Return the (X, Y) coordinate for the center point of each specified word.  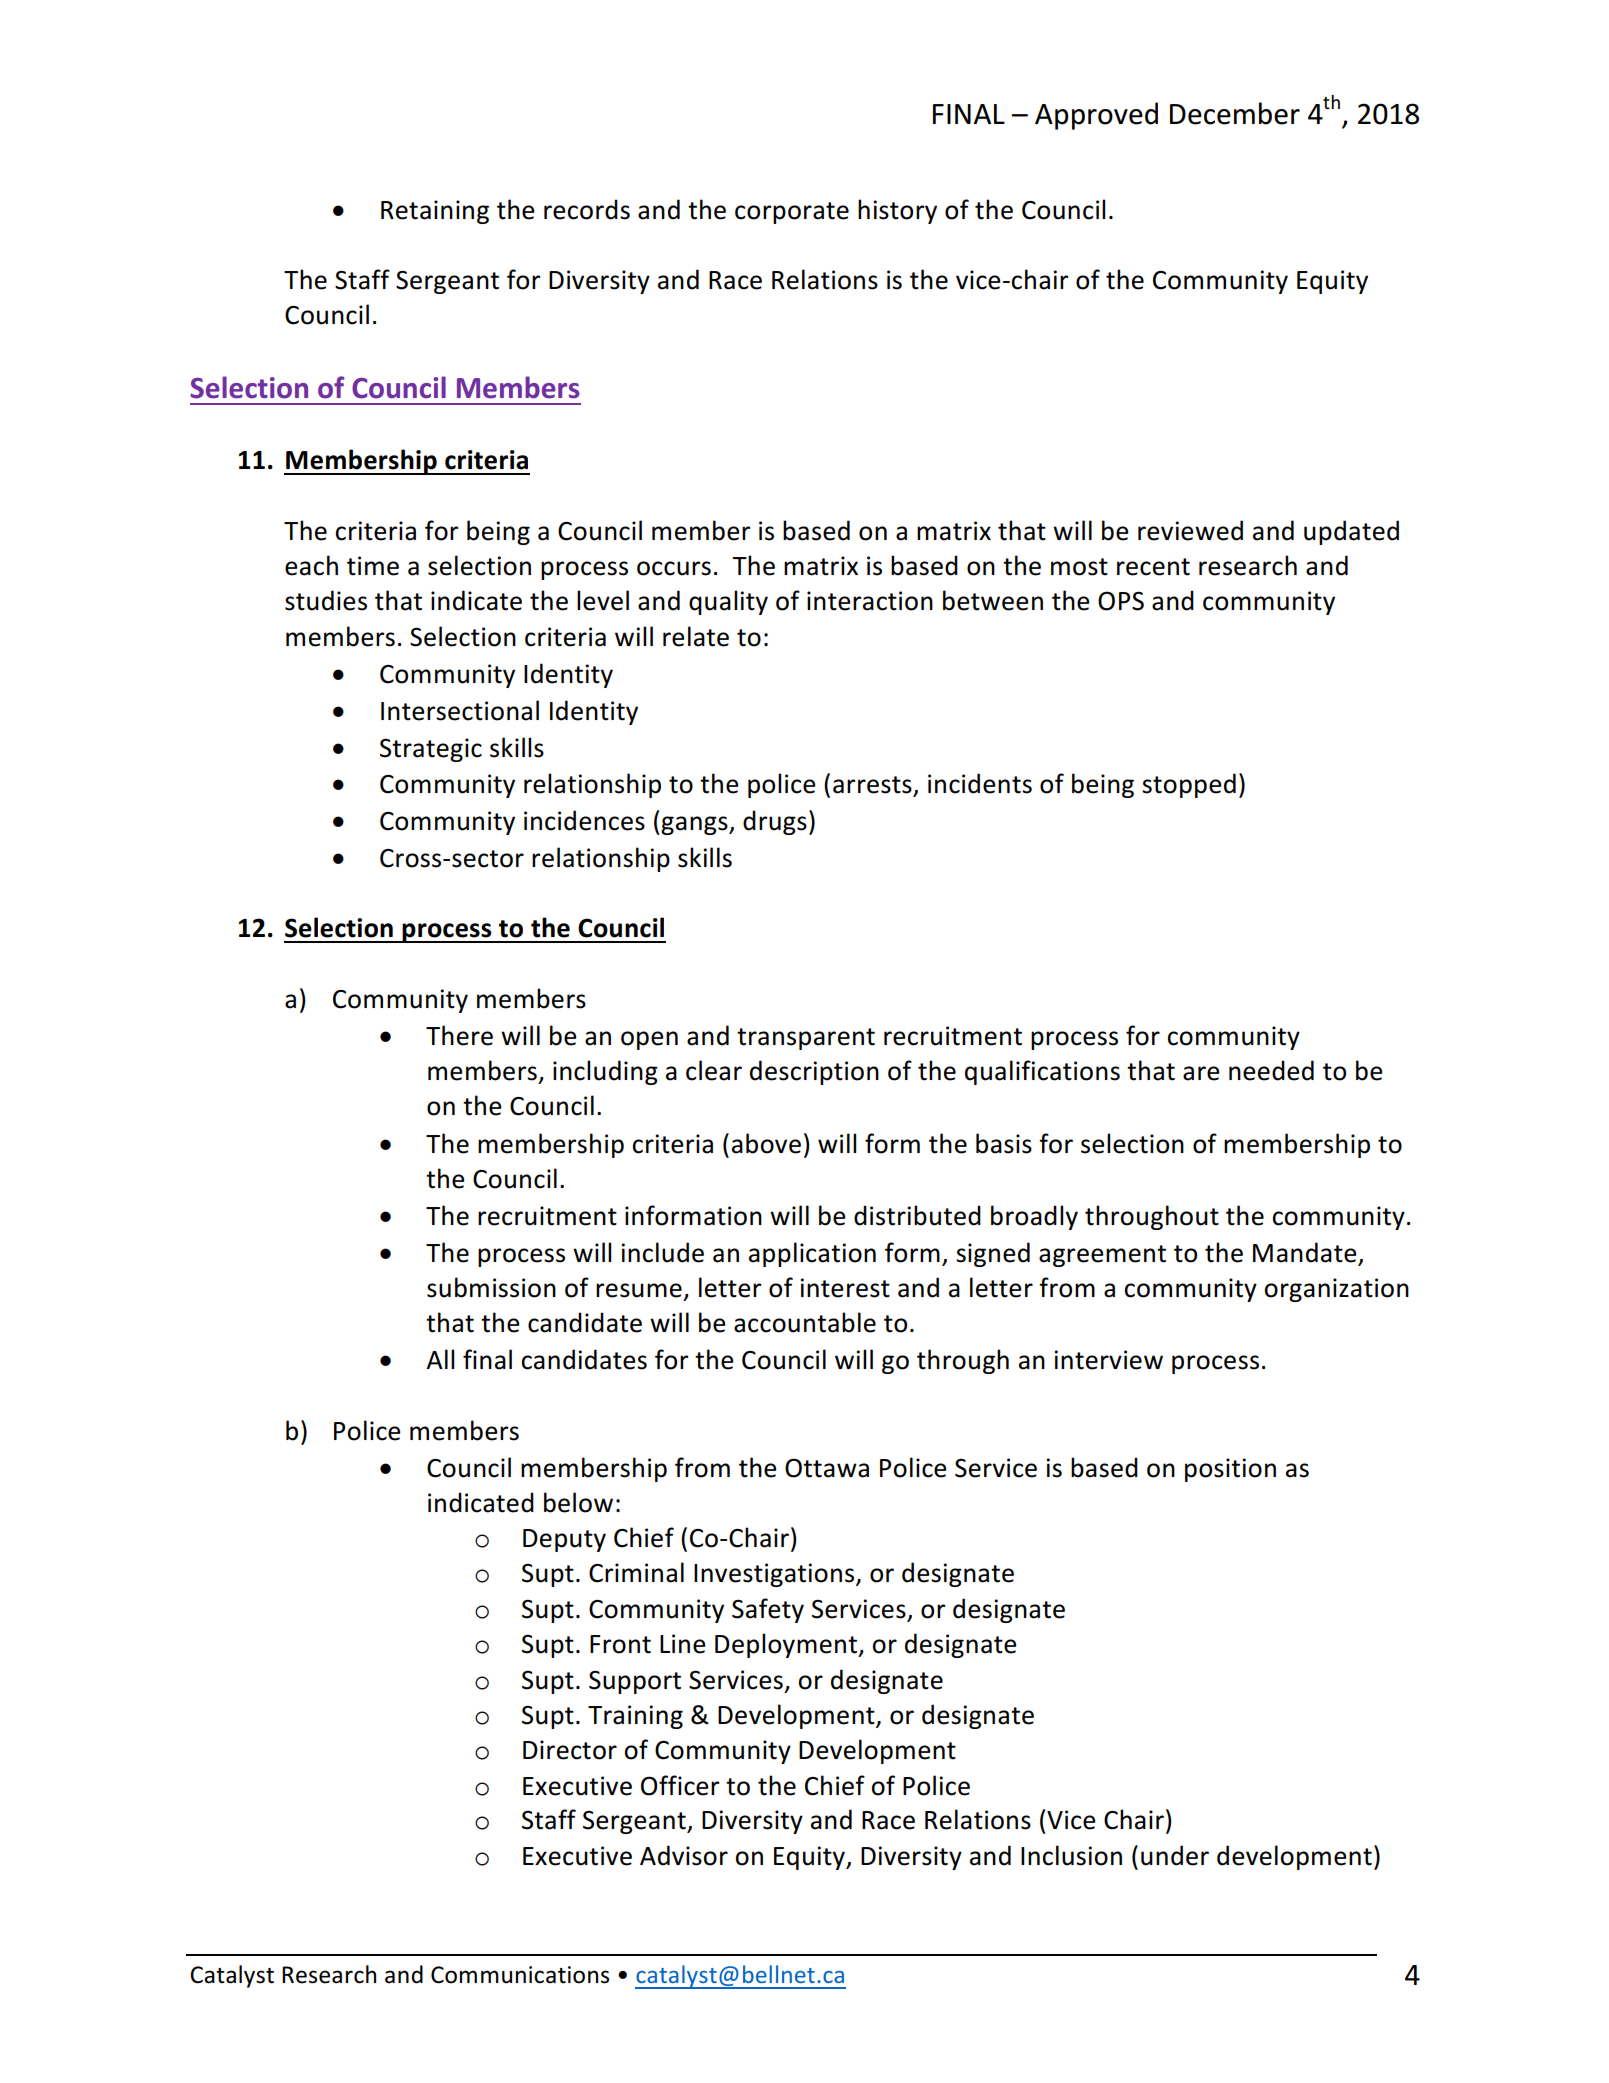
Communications (520, 1975)
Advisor (684, 1855)
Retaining (435, 212)
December (1235, 113)
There (459, 1035)
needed (1271, 1070)
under (1175, 1855)
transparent (806, 1039)
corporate (792, 213)
